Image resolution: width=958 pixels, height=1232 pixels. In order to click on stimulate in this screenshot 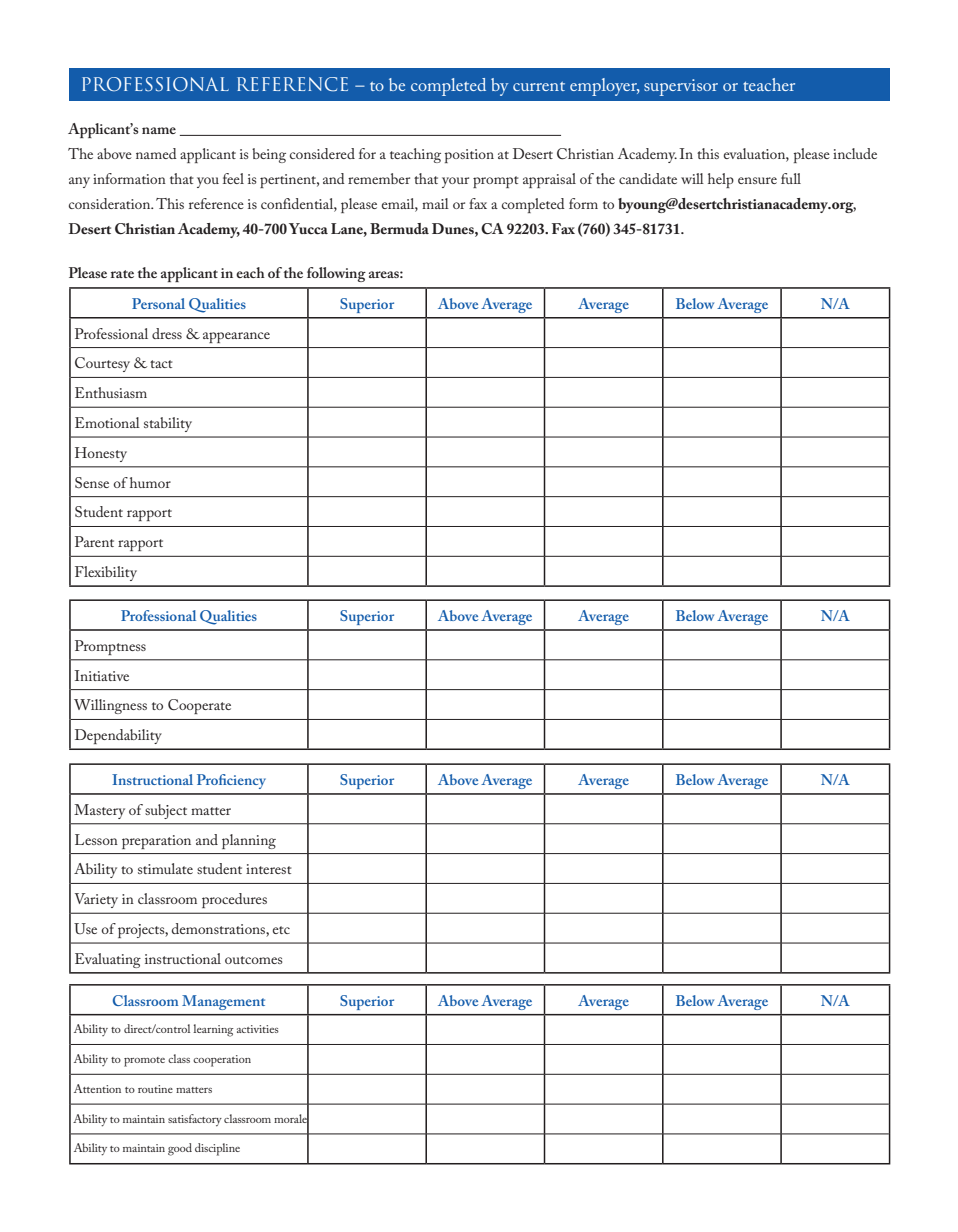, I will do `click(165, 868)`.
